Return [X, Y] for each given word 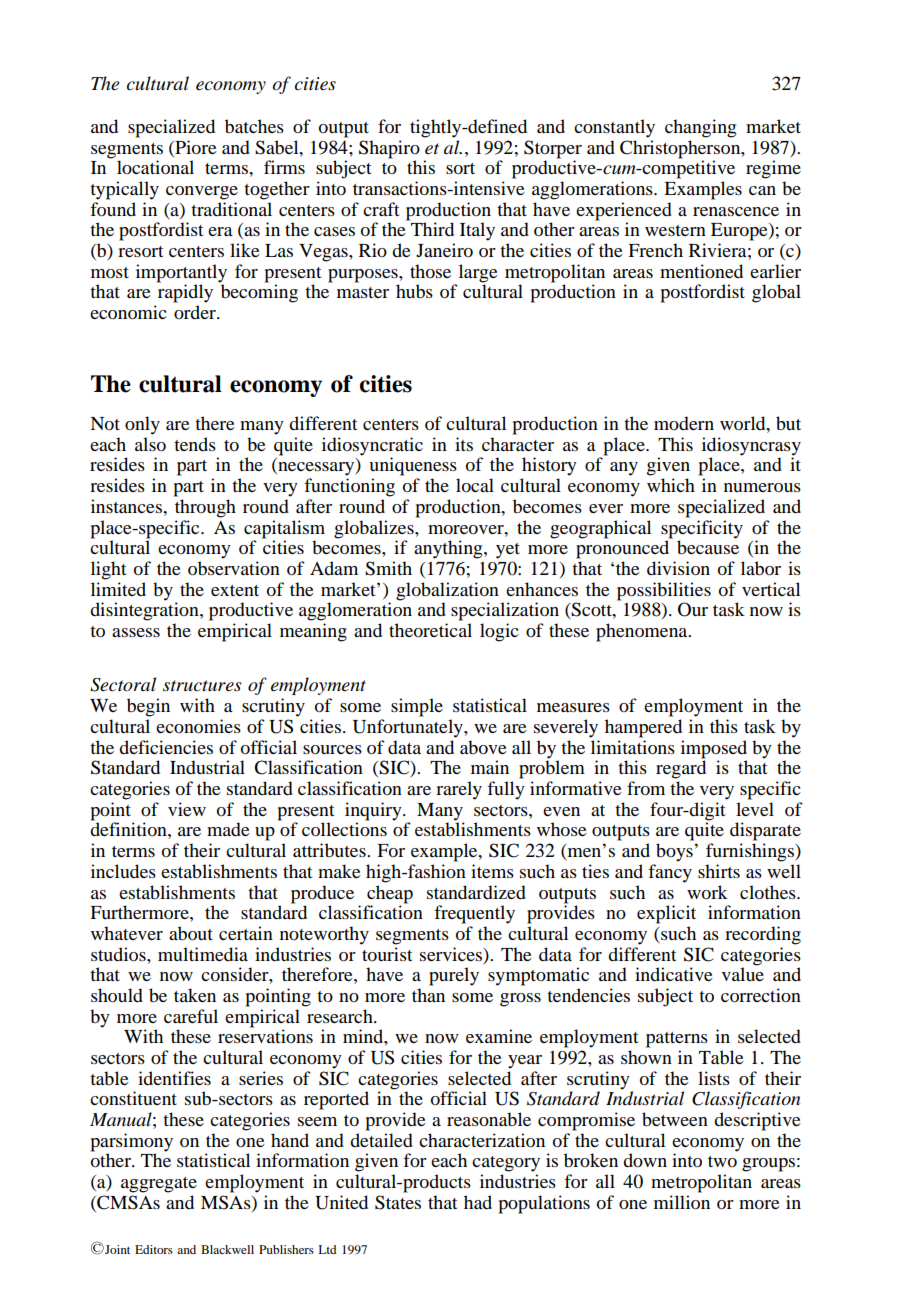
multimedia [203, 954]
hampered [643, 728]
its [464, 444]
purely [454, 976]
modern [684, 423]
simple [417, 707]
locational [155, 167]
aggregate [159, 1185]
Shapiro [389, 149]
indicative [674, 974]
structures [202, 686]
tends [195, 444]
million [682, 1202]
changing [700, 128]
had [478, 1202]
